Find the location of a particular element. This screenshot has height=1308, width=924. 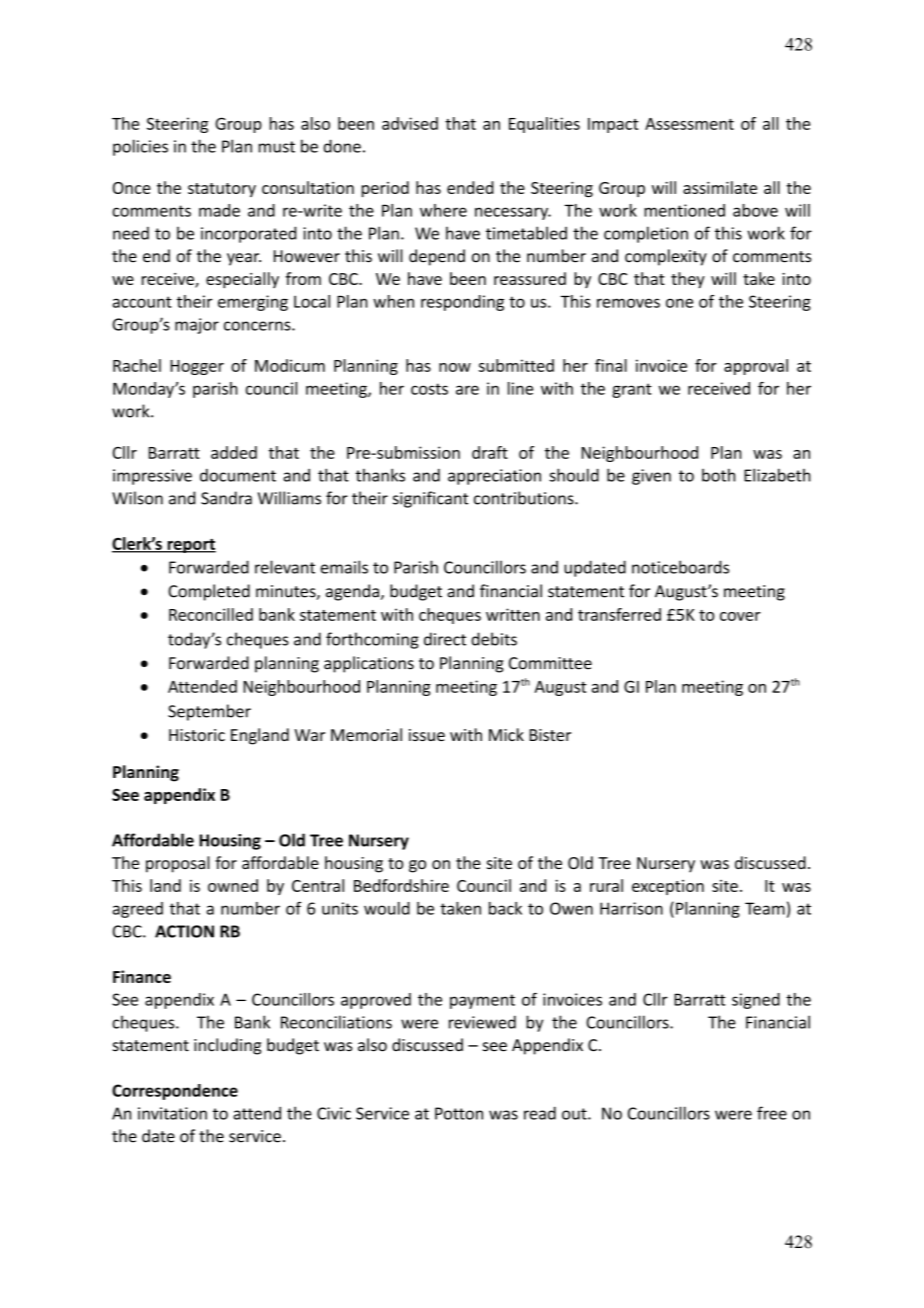

proposal is located at coordinates (178, 864).
